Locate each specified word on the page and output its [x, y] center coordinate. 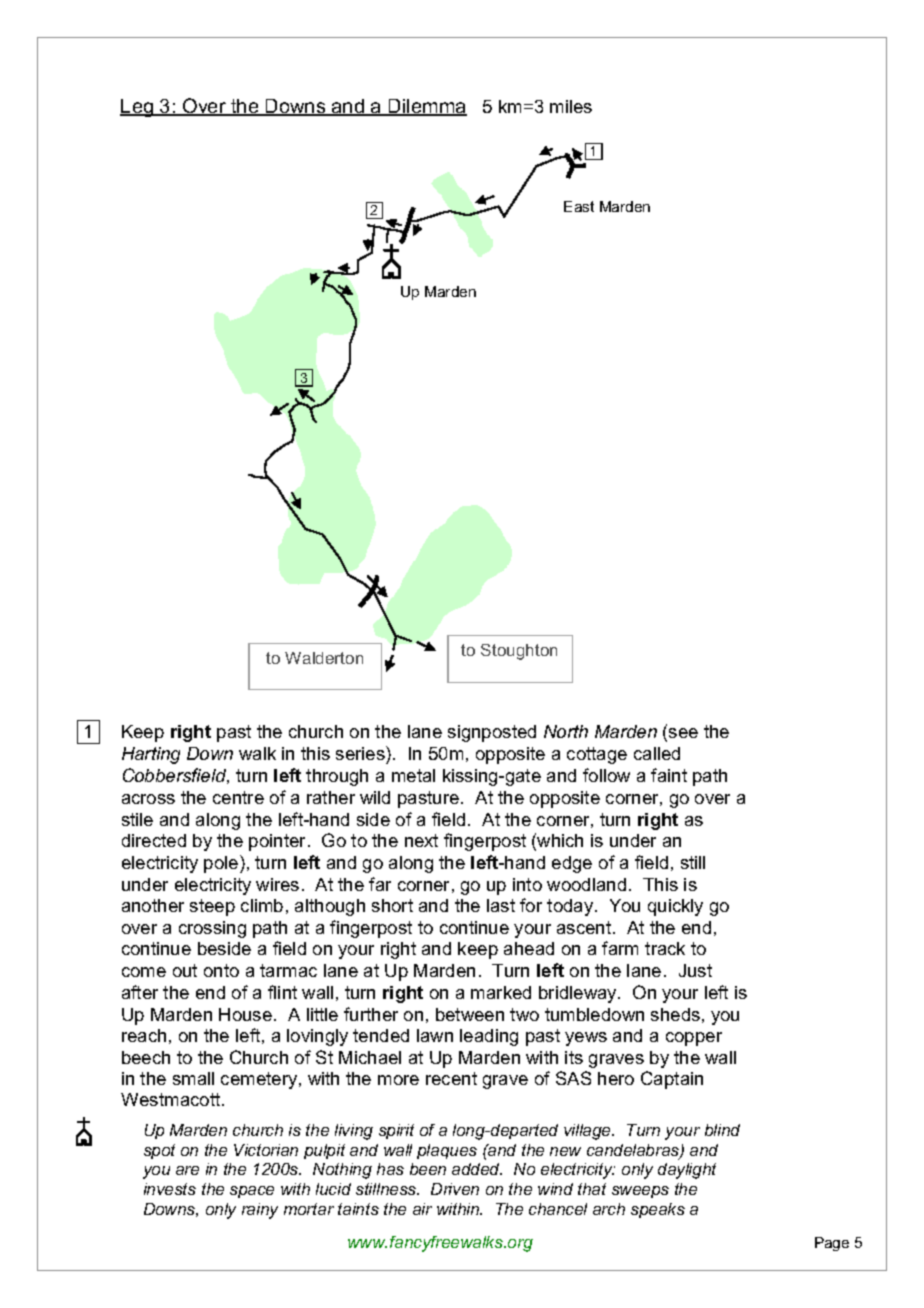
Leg [138, 108]
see [683, 733]
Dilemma [427, 107]
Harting [151, 755]
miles [571, 106]
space [252, 1192]
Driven [455, 1189]
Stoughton [519, 652]
